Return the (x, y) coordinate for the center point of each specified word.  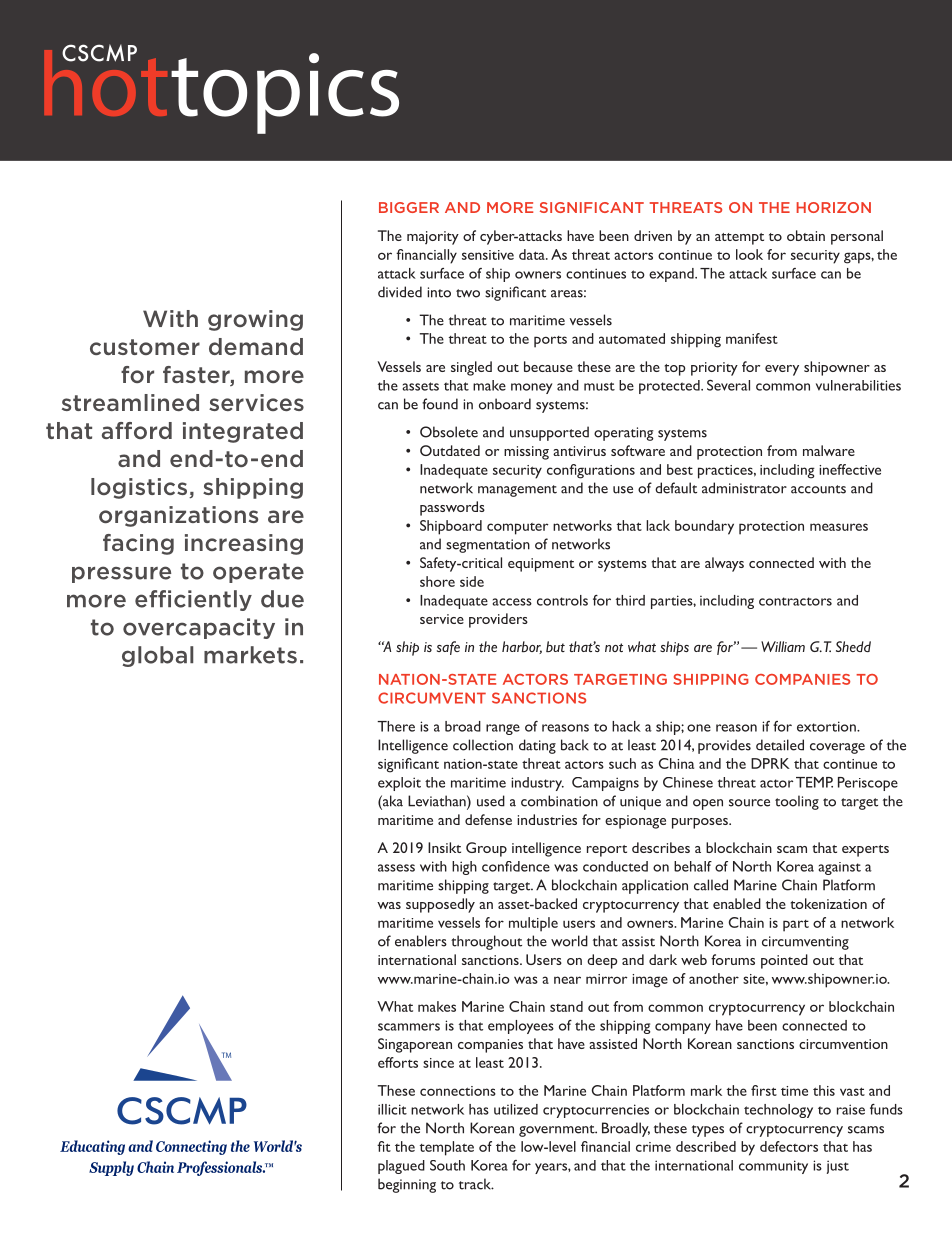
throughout (486, 942)
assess (396, 868)
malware (829, 450)
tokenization (829, 903)
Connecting (191, 1147)
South (447, 1165)
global (157, 656)
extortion (827, 726)
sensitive (488, 255)
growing (255, 320)
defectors (789, 1146)
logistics (140, 488)
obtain (806, 235)
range (503, 729)
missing (526, 453)
